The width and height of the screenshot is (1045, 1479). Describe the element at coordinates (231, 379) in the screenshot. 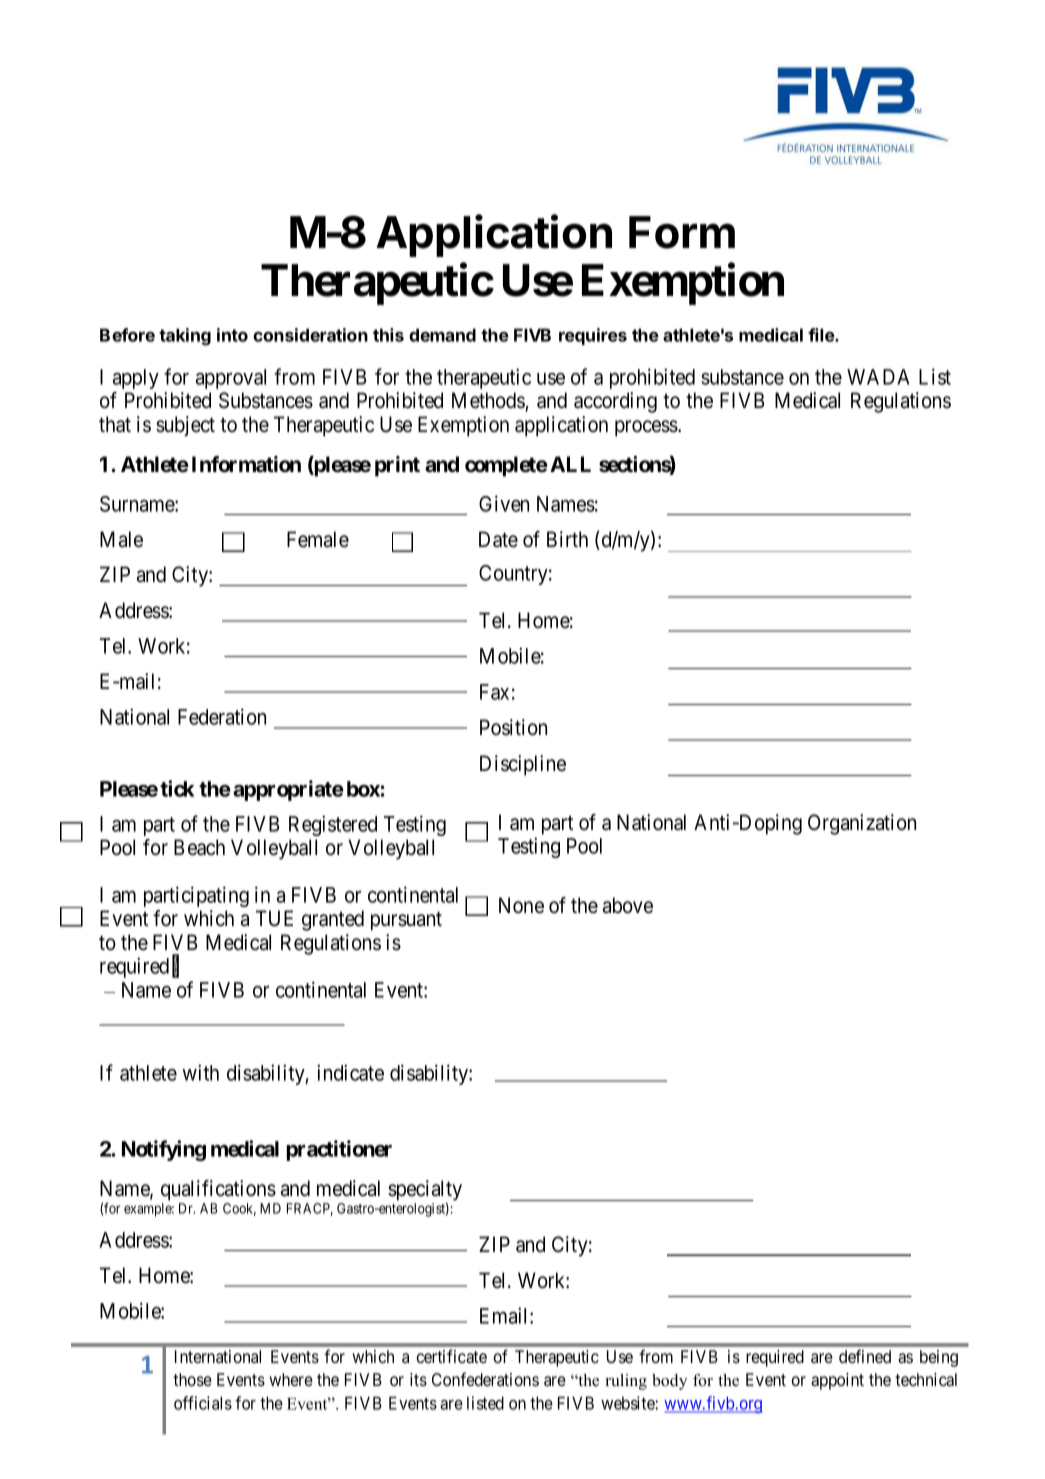

I see `approval` at that location.
